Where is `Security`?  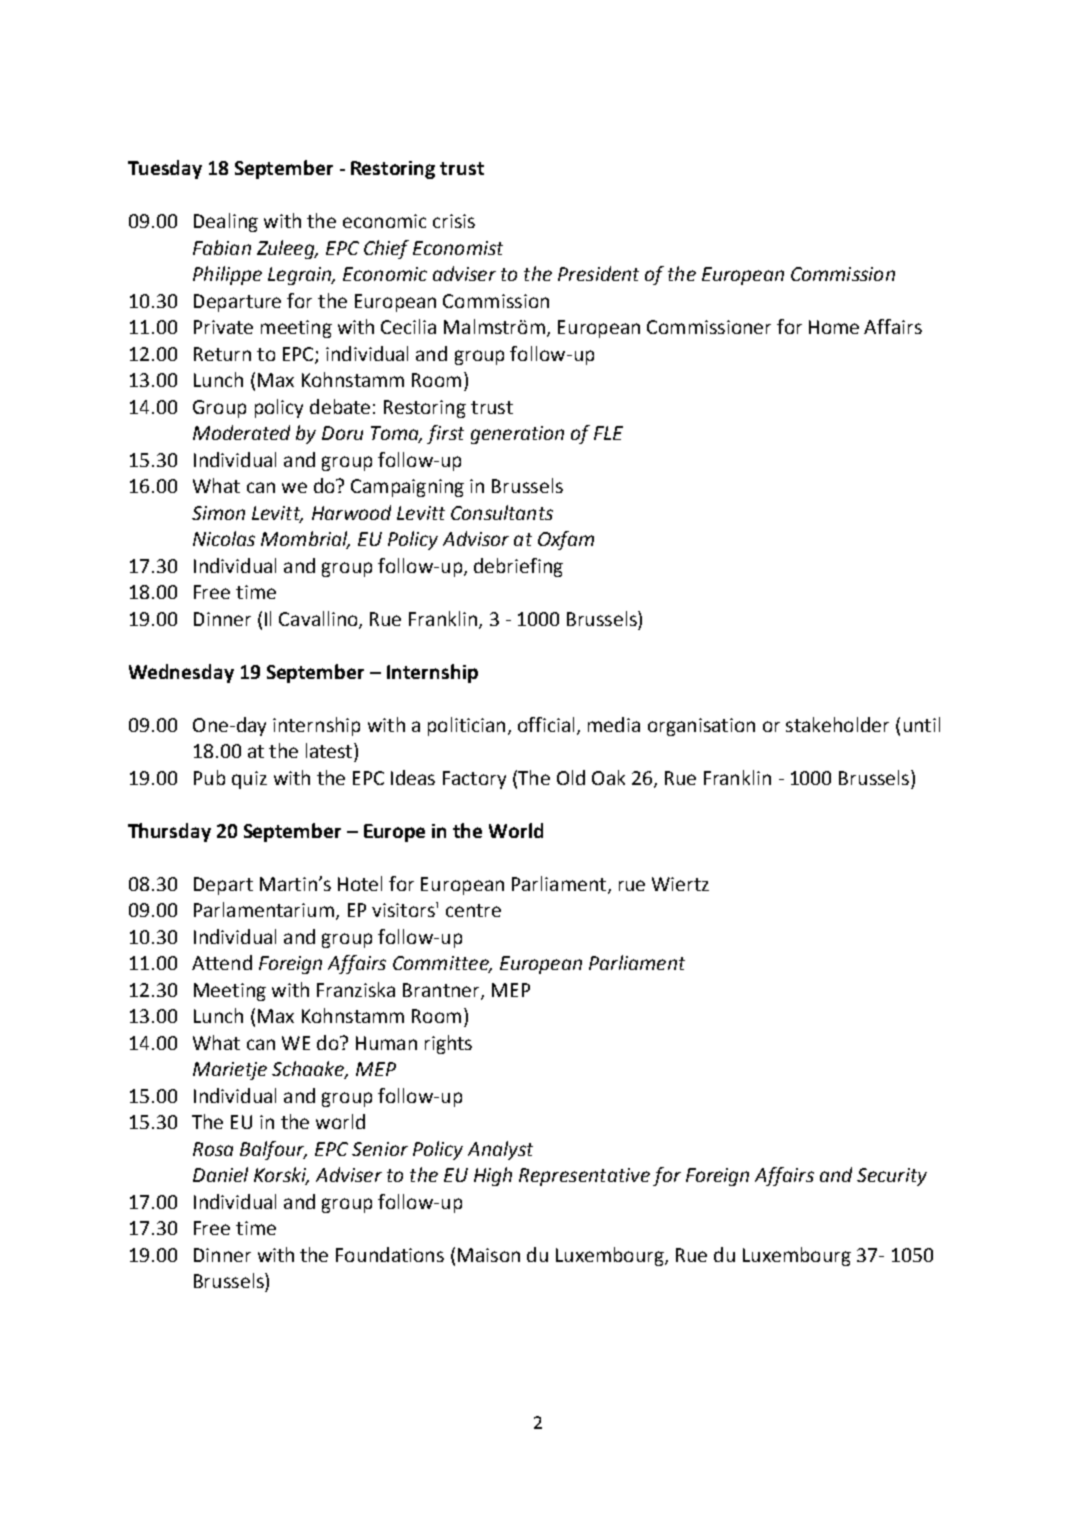
Security is located at coordinates (892, 1177).
